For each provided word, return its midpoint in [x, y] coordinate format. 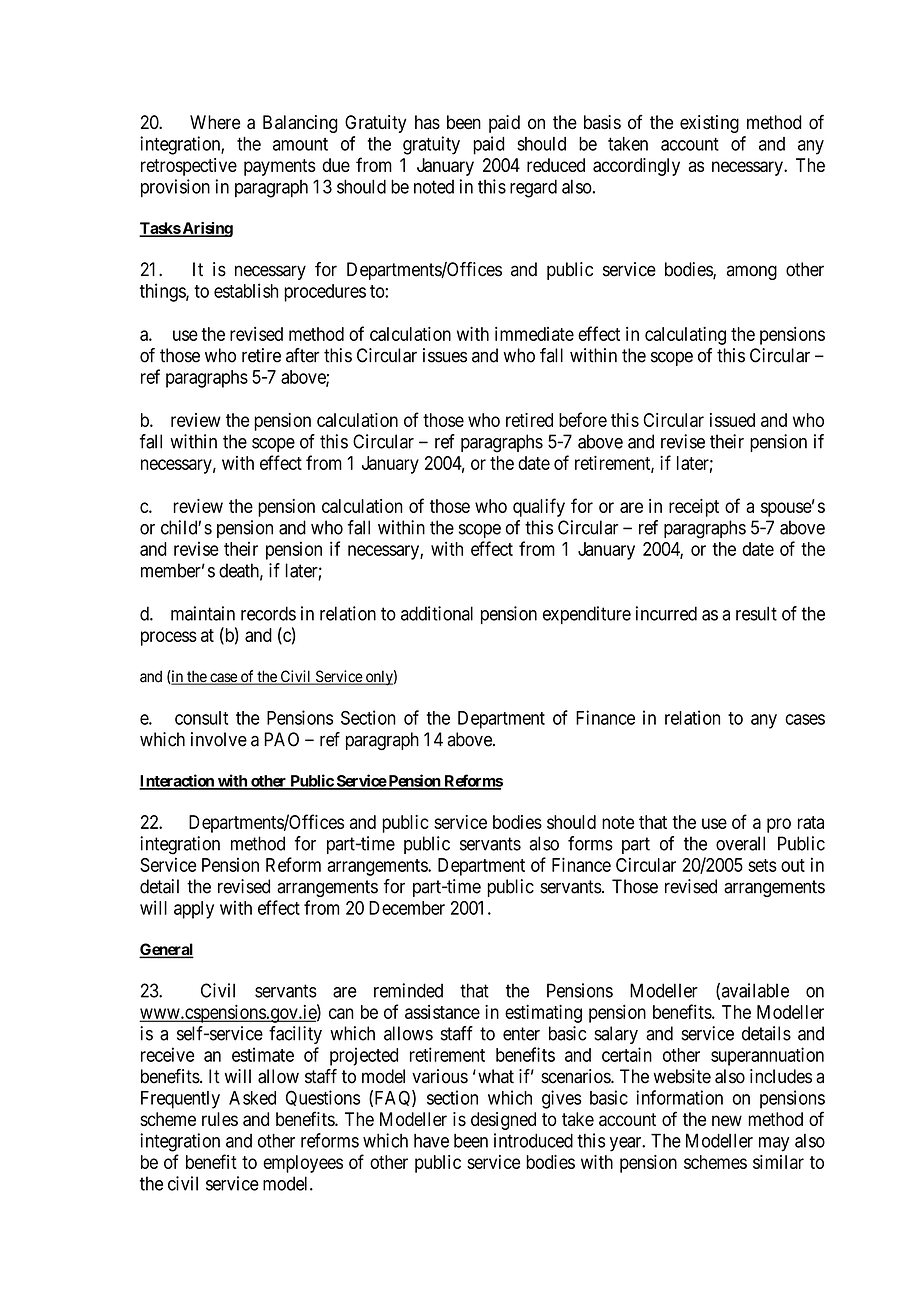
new [727, 1120]
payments [279, 167]
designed [503, 1121]
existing [709, 124]
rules [220, 1119]
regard [533, 188]
